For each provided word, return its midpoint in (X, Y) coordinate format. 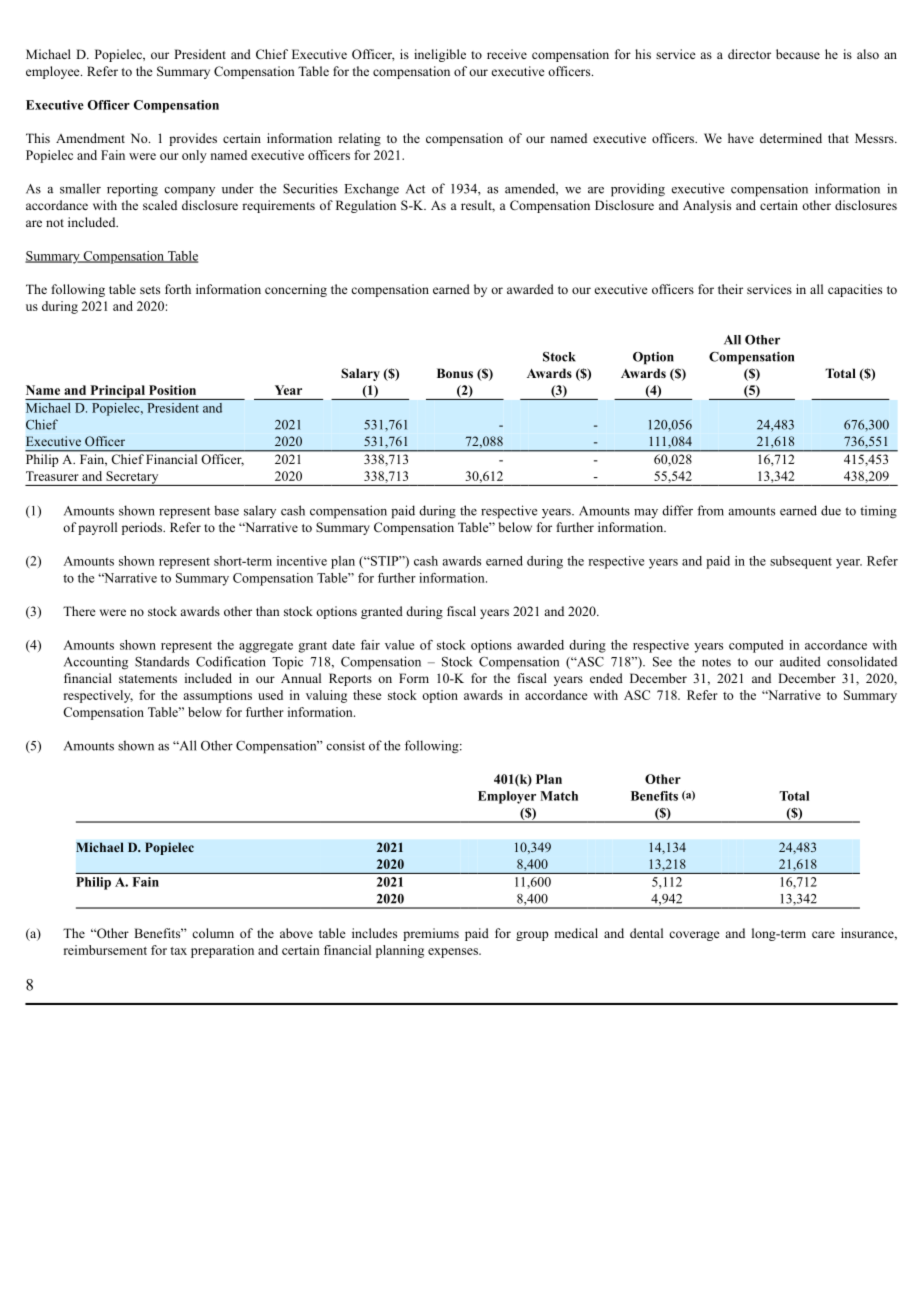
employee (54, 72)
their (730, 289)
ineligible (440, 55)
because (798, 54)
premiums (431, 934)
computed (756, 646)
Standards (162, 661)
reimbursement (105, 950)
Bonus (455, 373)
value (399, 645)
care (823, 934)
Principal (117, 392)
